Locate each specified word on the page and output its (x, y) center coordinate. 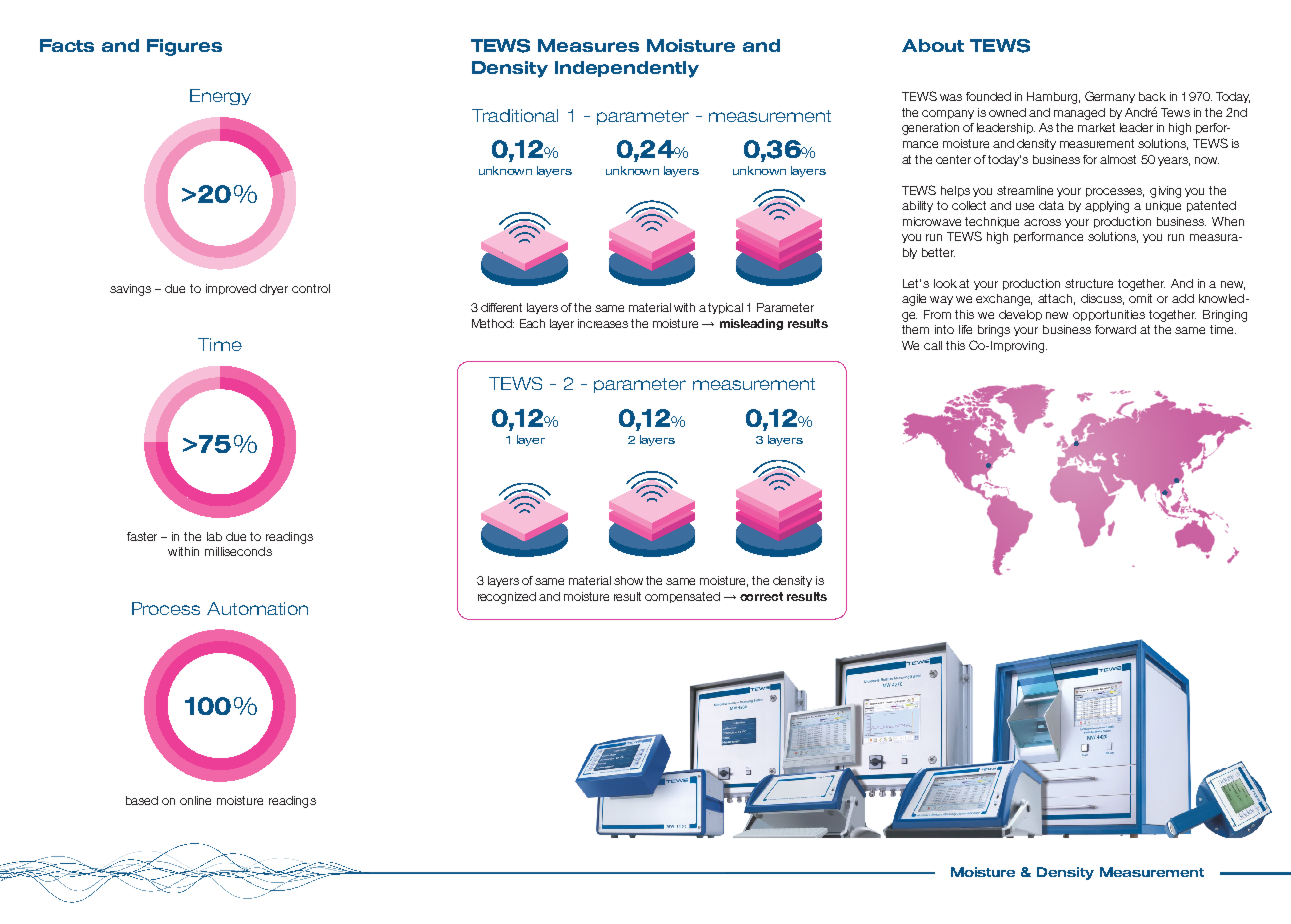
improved (231, 289)
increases (603, 323)
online (195, 800)
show (628, 580)
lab (214, 536)
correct (761, 596)
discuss (1102, 299)
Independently (627, 69)
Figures (184, 47)
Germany (1110, 97)
